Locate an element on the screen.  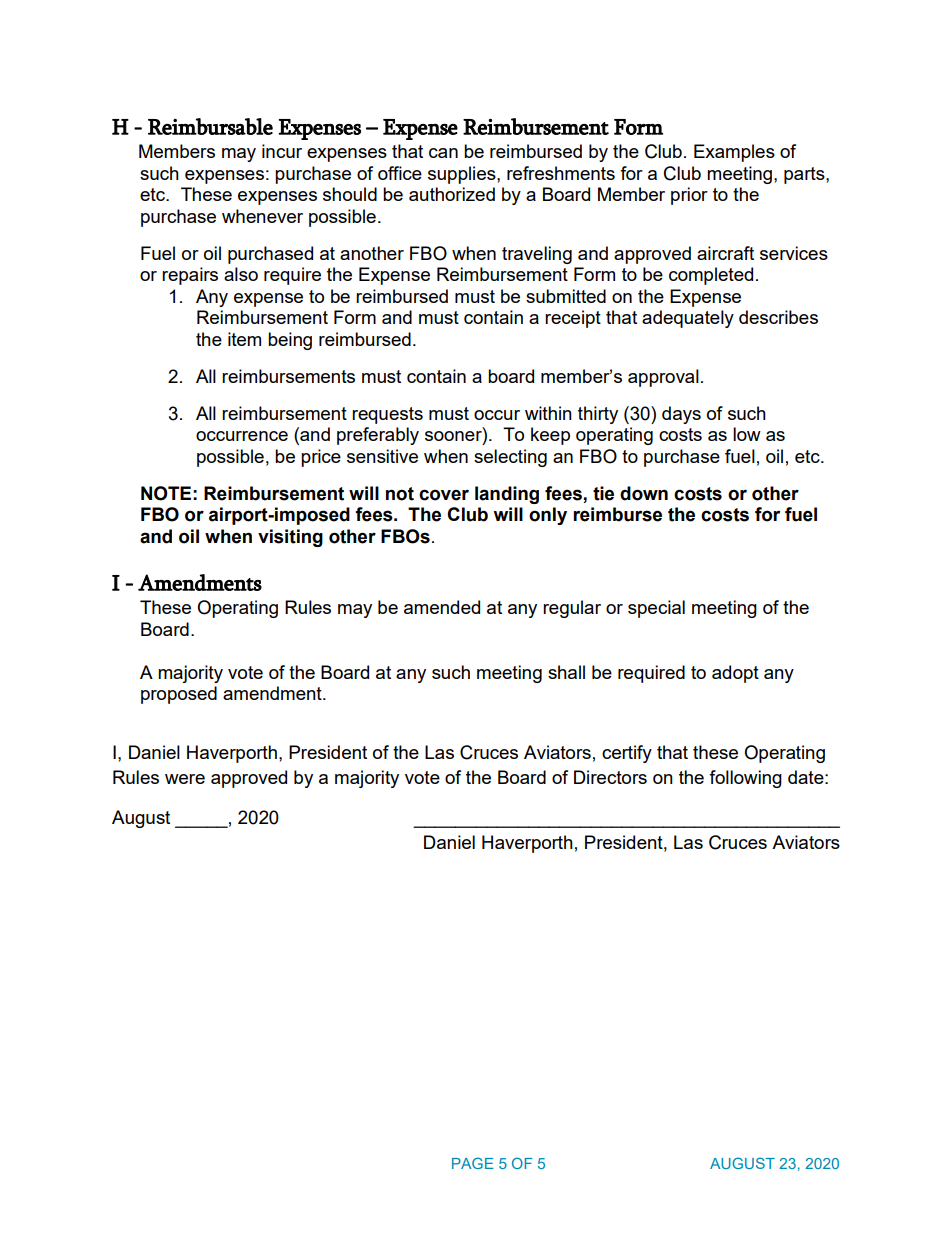
supplies is located at coordinates (463, 175).
